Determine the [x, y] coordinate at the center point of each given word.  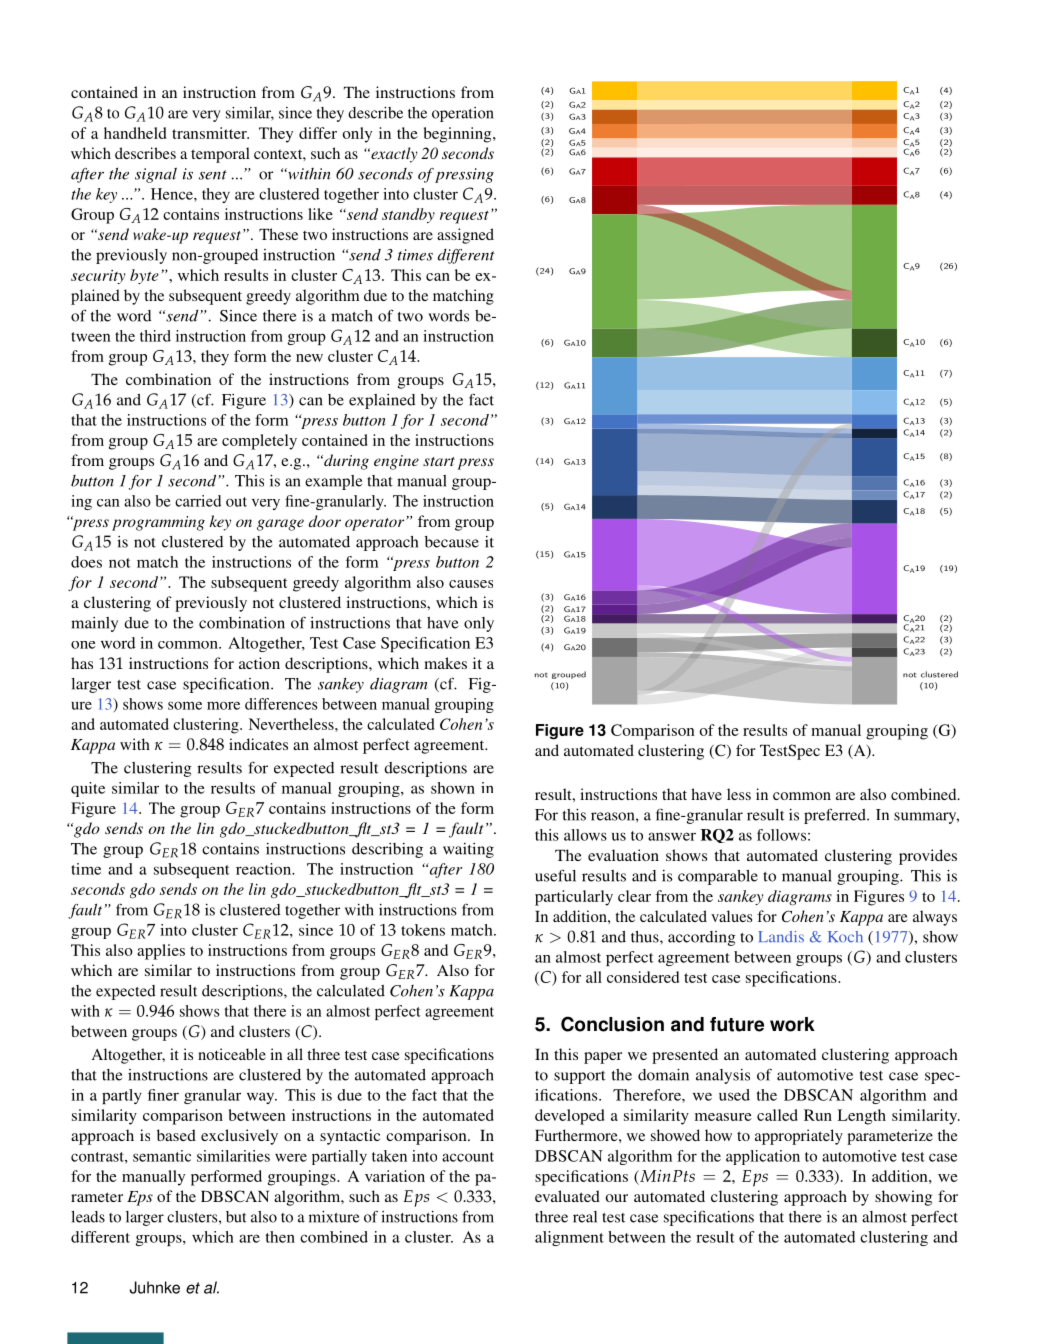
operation [463, 114]
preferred [836, 816]
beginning [459, 135]
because [452, 542]
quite [88, 789]
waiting [468, 850]
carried [198, 501]
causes [471, 584]
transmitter [210, 133]
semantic [162, 1156]
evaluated [567, 1196]
